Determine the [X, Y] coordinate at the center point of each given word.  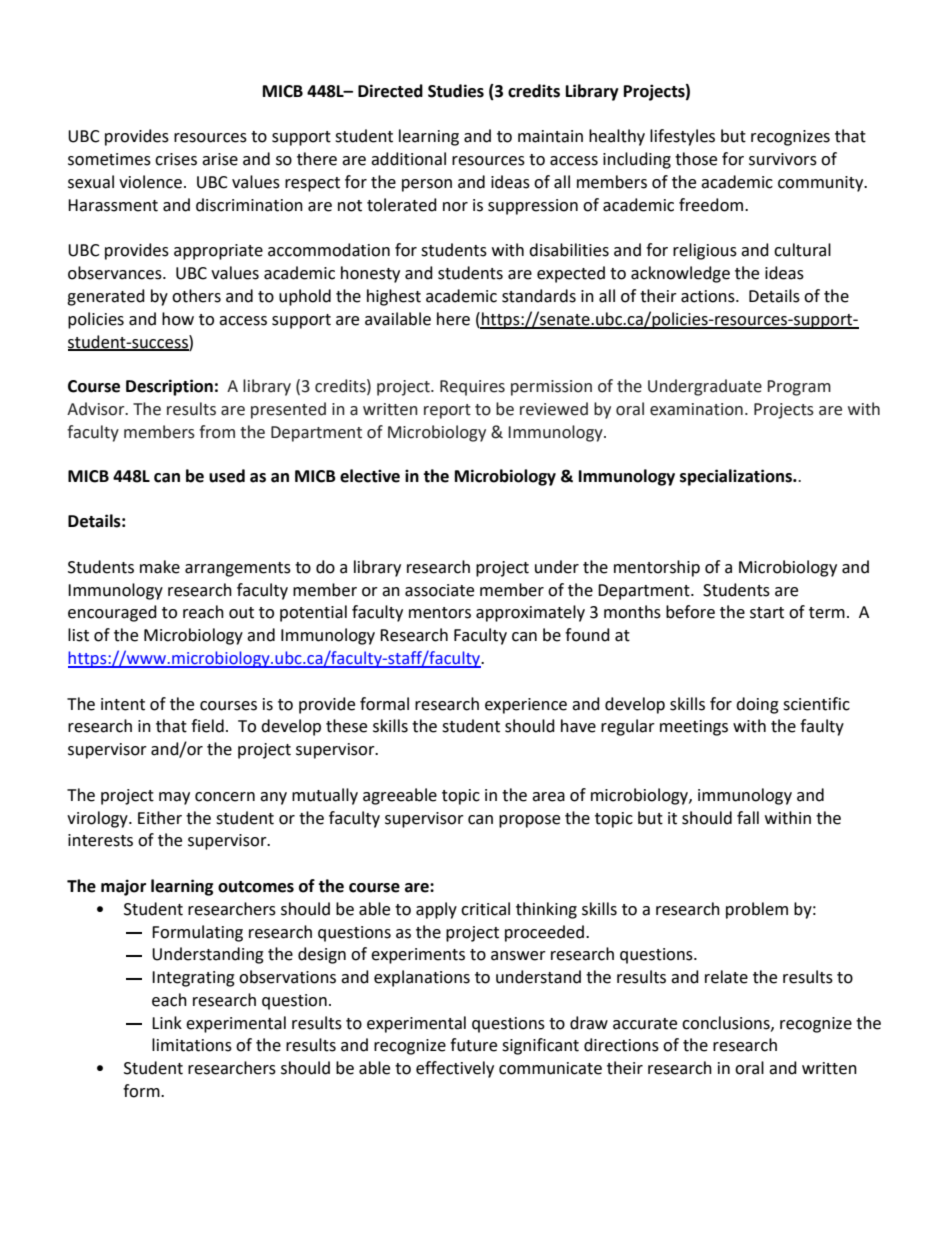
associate [439, 590]
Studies [456, 91]
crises [176, 159]
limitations [192, 1045]
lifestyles [682, 137]
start [767, 613]
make [160, 567]
